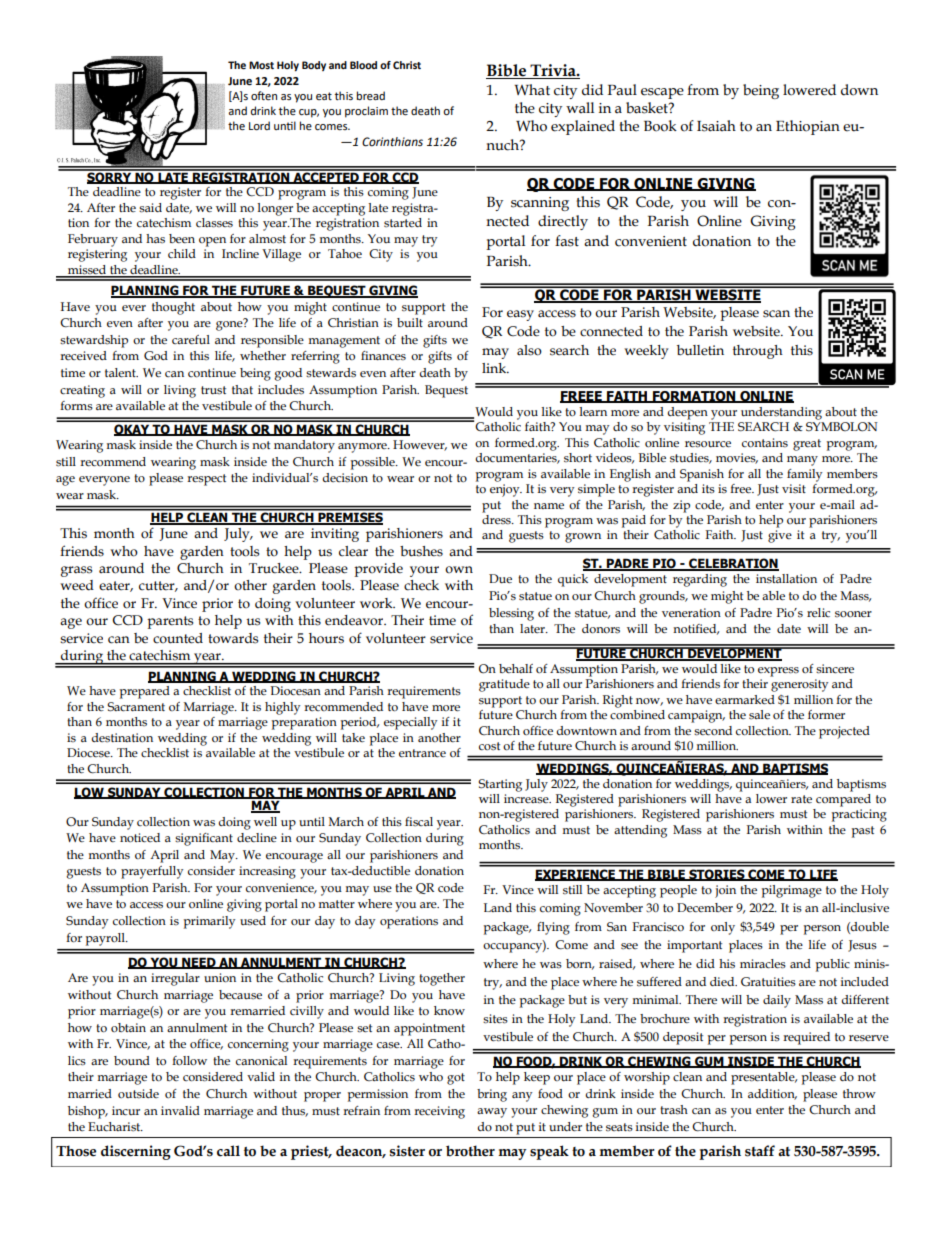 The image size is (952, 1233). I want to click on staff, so click(760, 1151).
